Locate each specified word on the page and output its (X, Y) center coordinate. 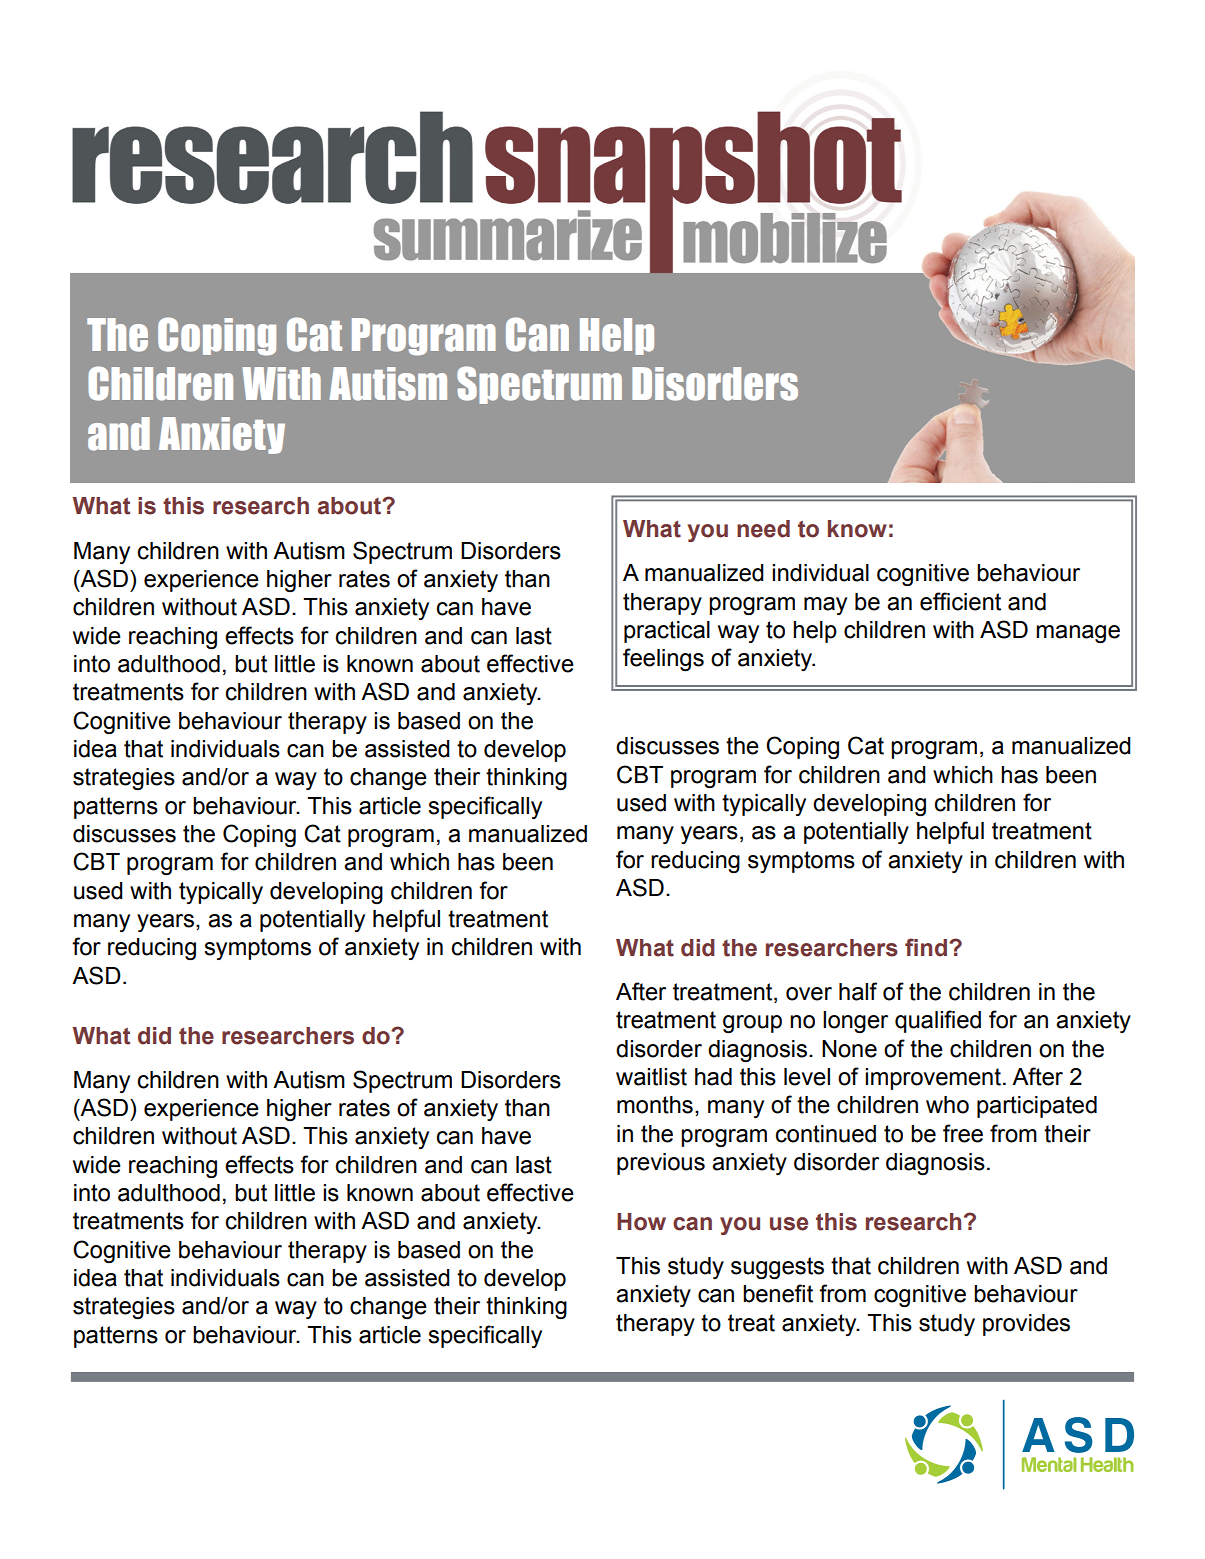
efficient (960, 601)
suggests (777, 1268)
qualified (938, 1021)
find (926, 947)
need (763, 529)
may (825, 606)
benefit (778, 1293)
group (752, 1024)
